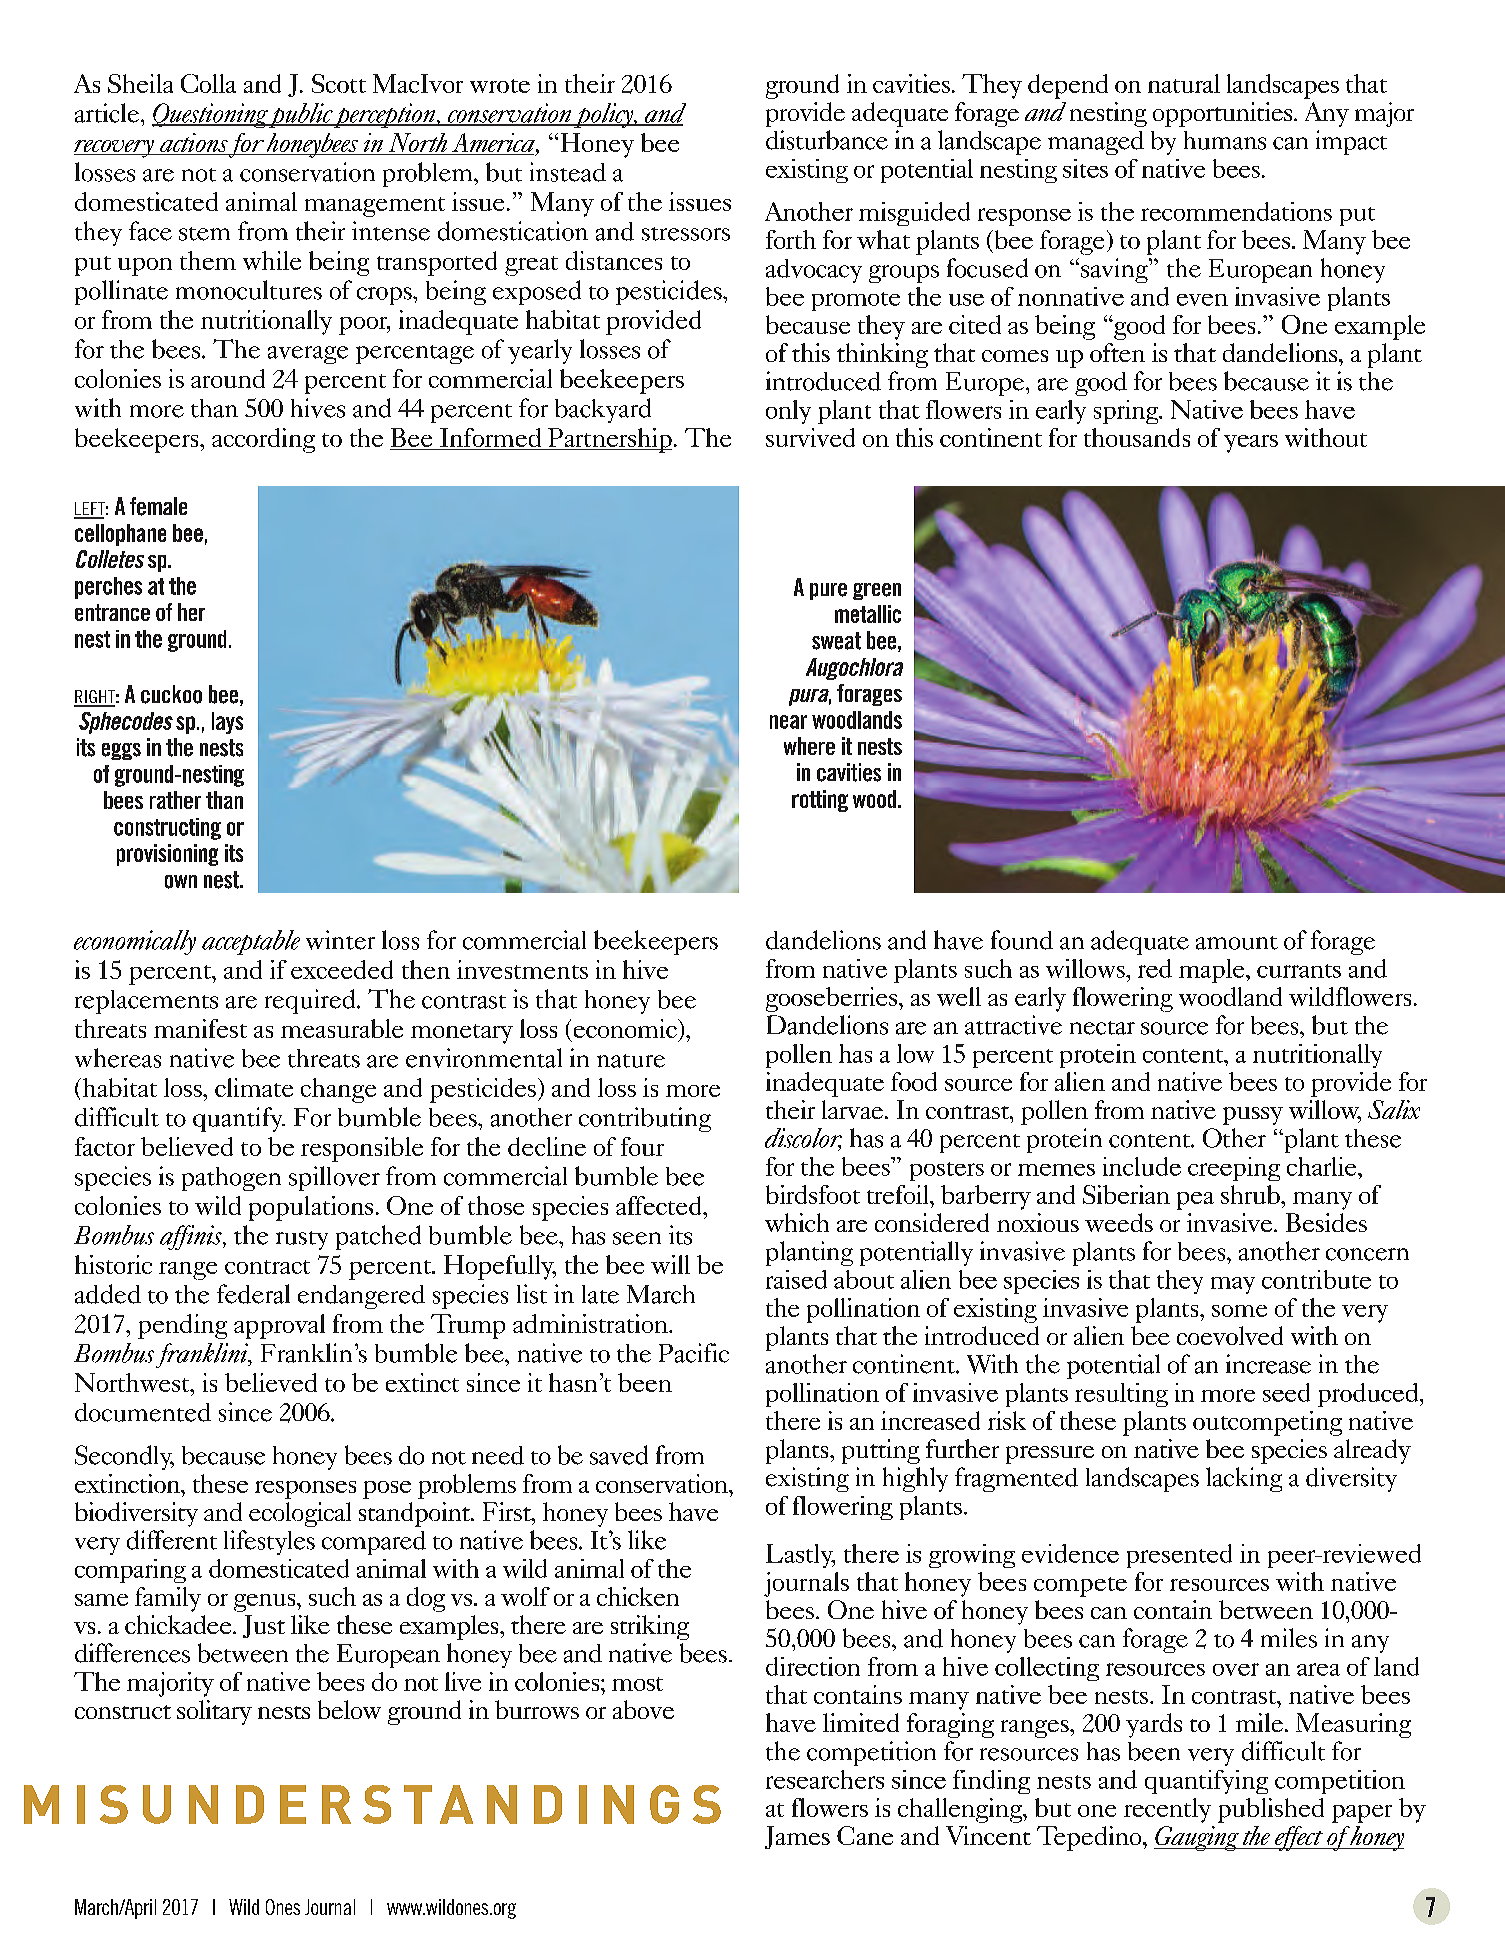 The height and width of the screenshot is (1947, 1505). I want to click on public, so click(301, 115).
